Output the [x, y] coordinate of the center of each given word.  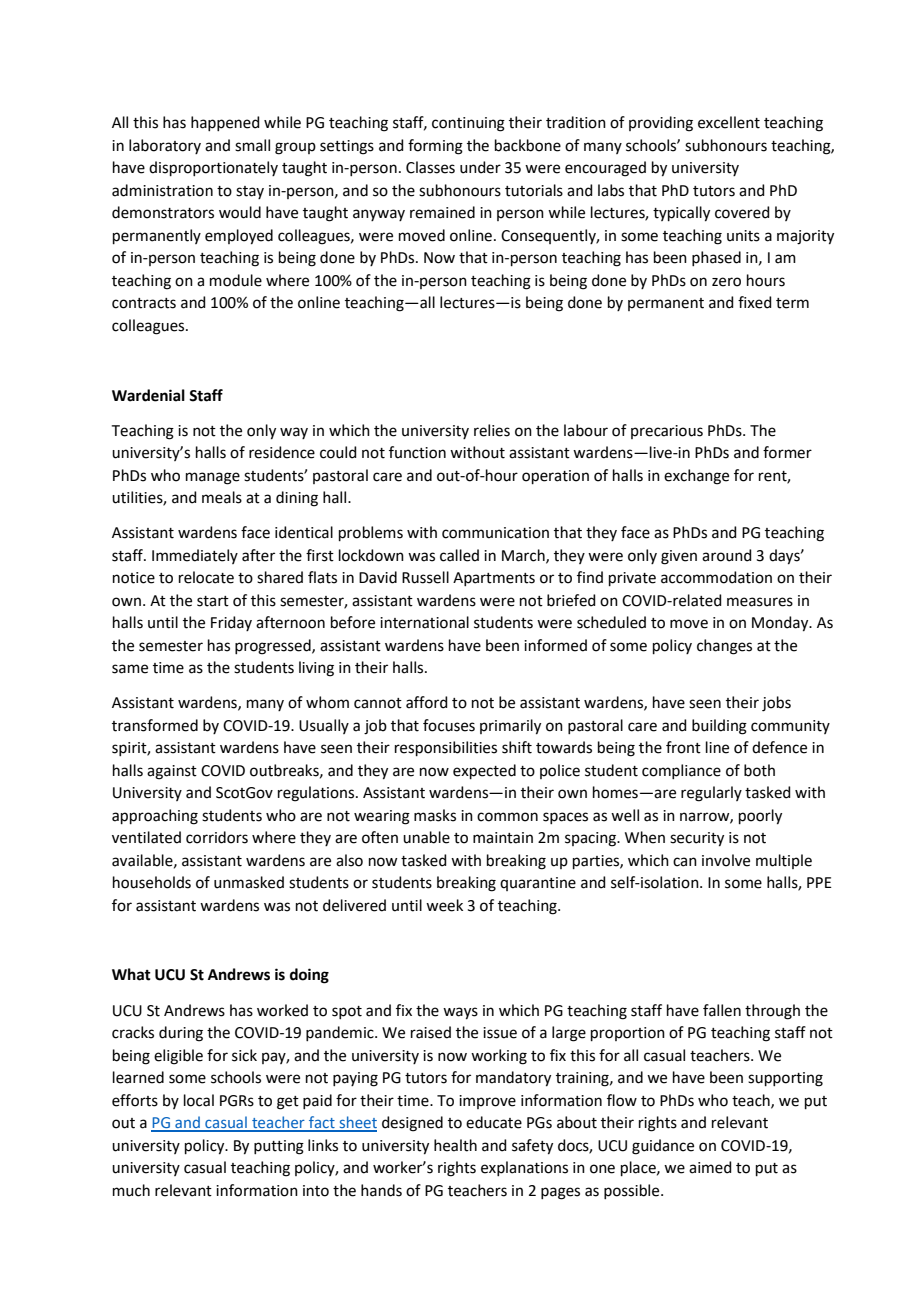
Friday [231, 623]
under [480, 167]
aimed [710, 1167]
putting [279, 1147]
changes [724, 647]
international [424, 622]
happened [225, 123]
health [455, 1145]
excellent [729, 122]
